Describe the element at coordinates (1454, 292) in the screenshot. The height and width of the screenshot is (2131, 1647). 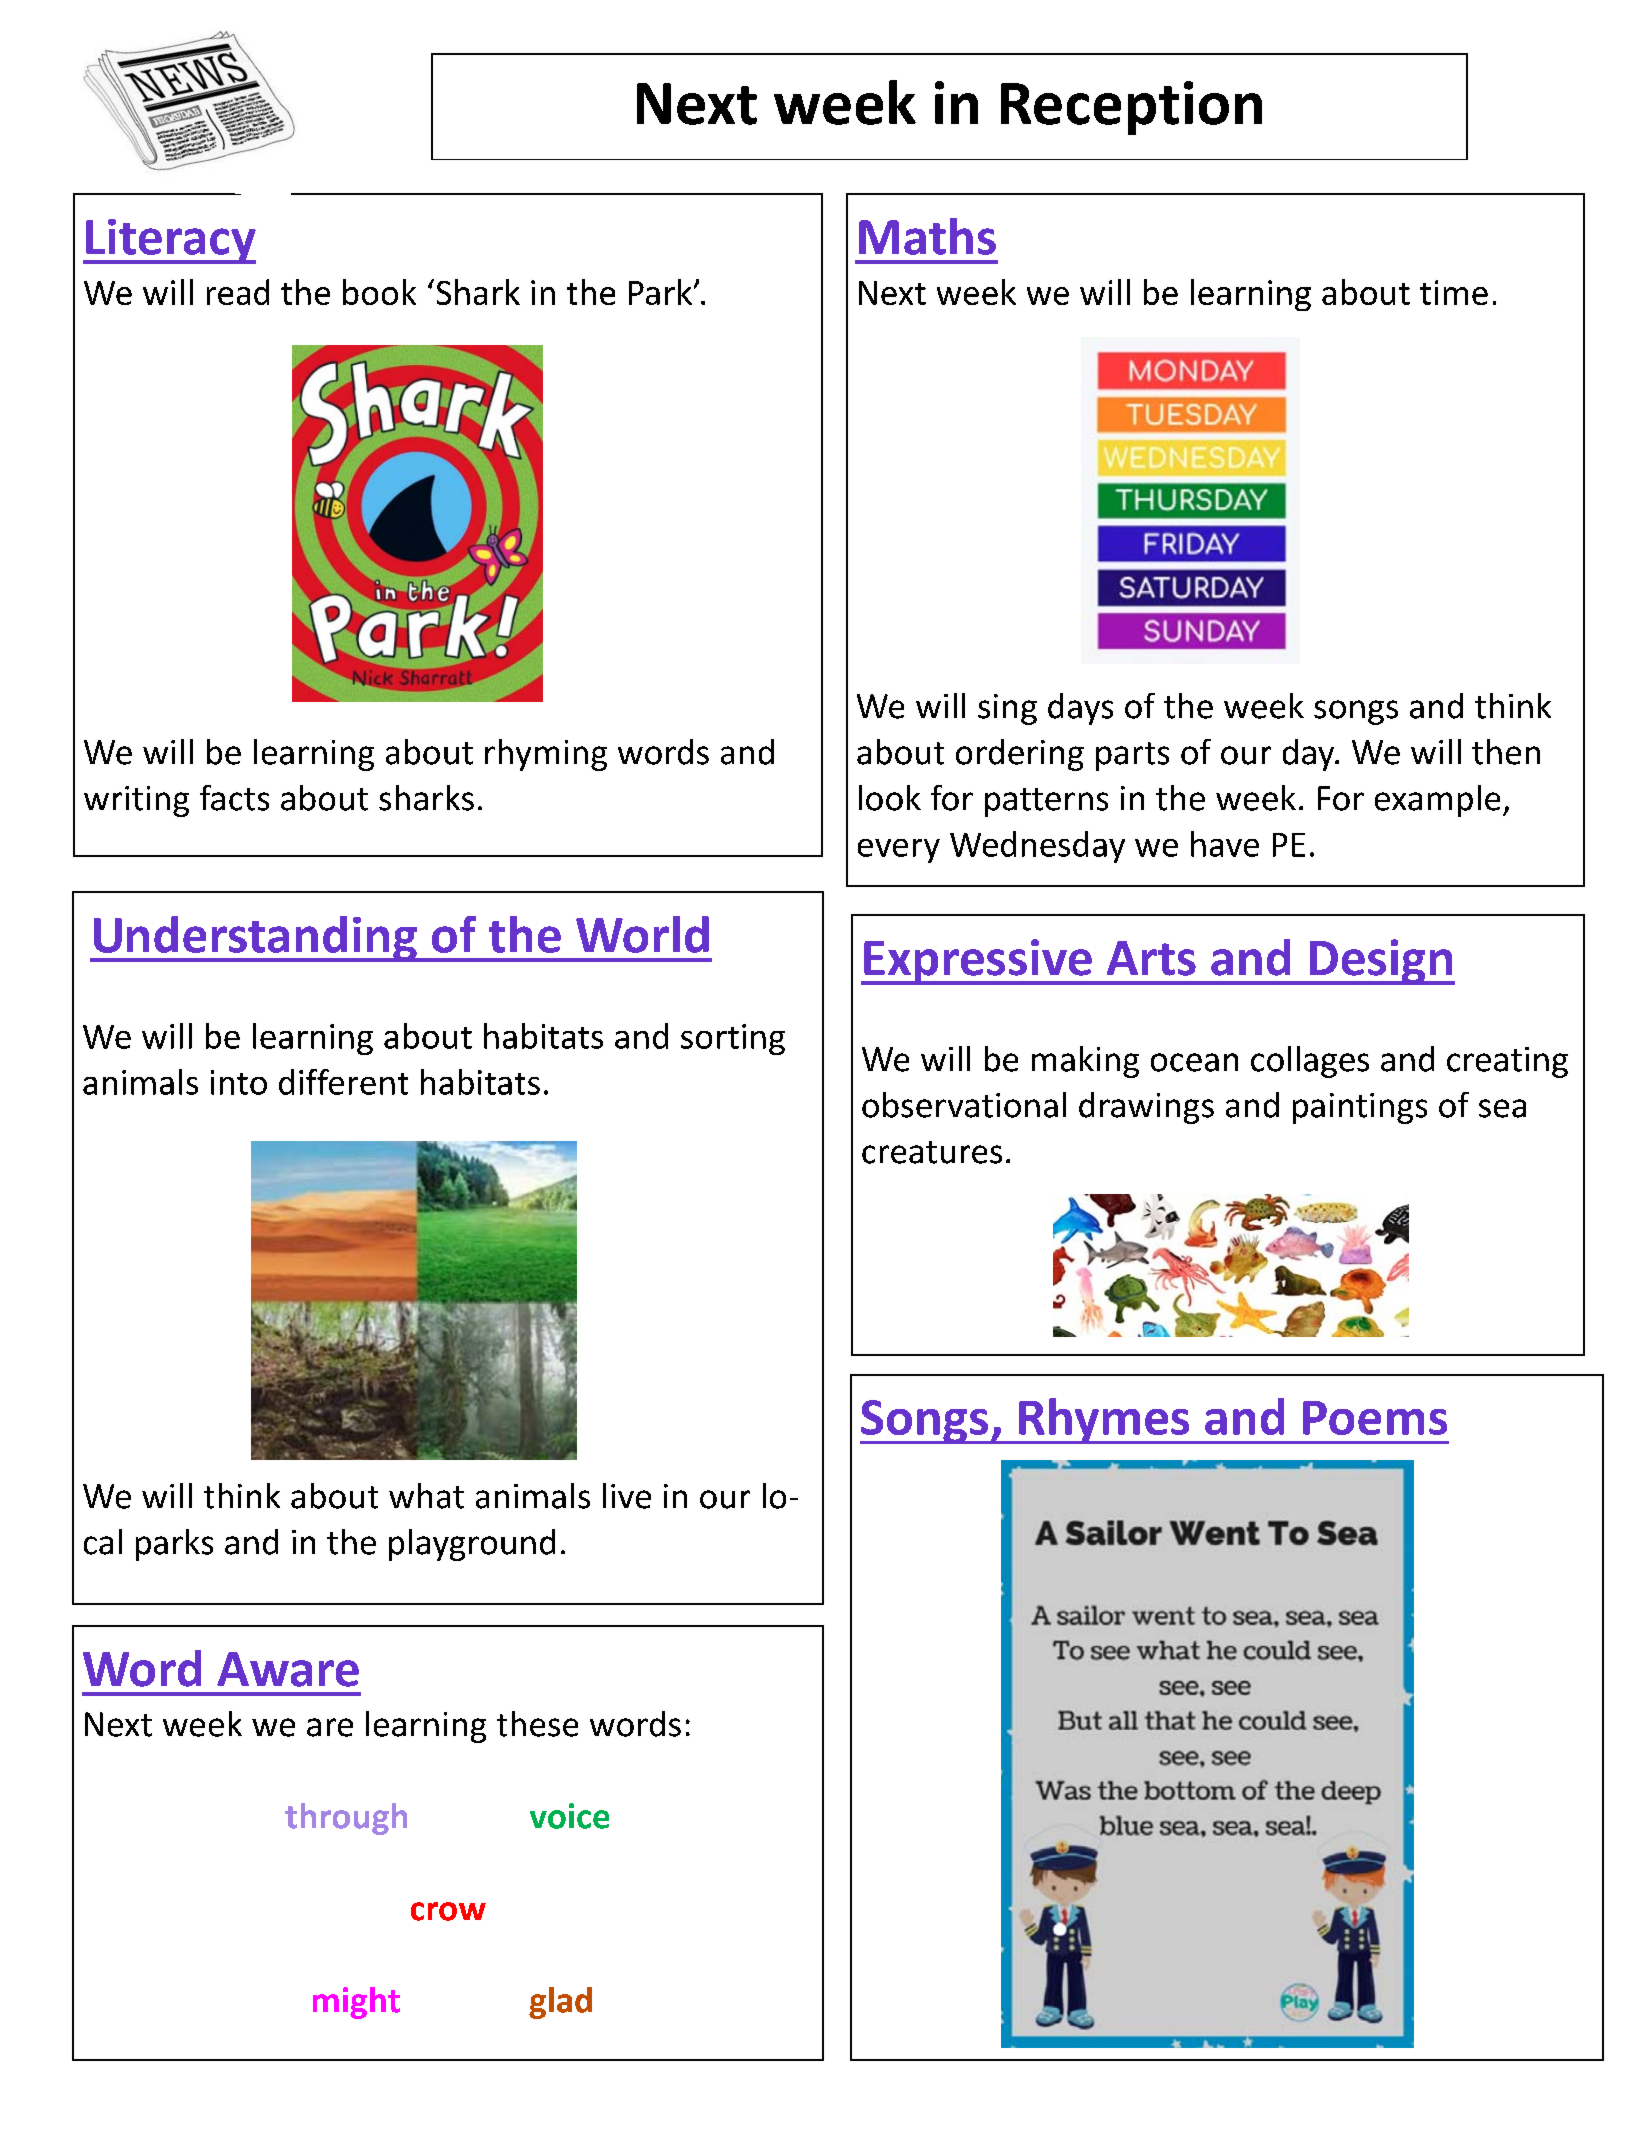
I see `time` at that location.
